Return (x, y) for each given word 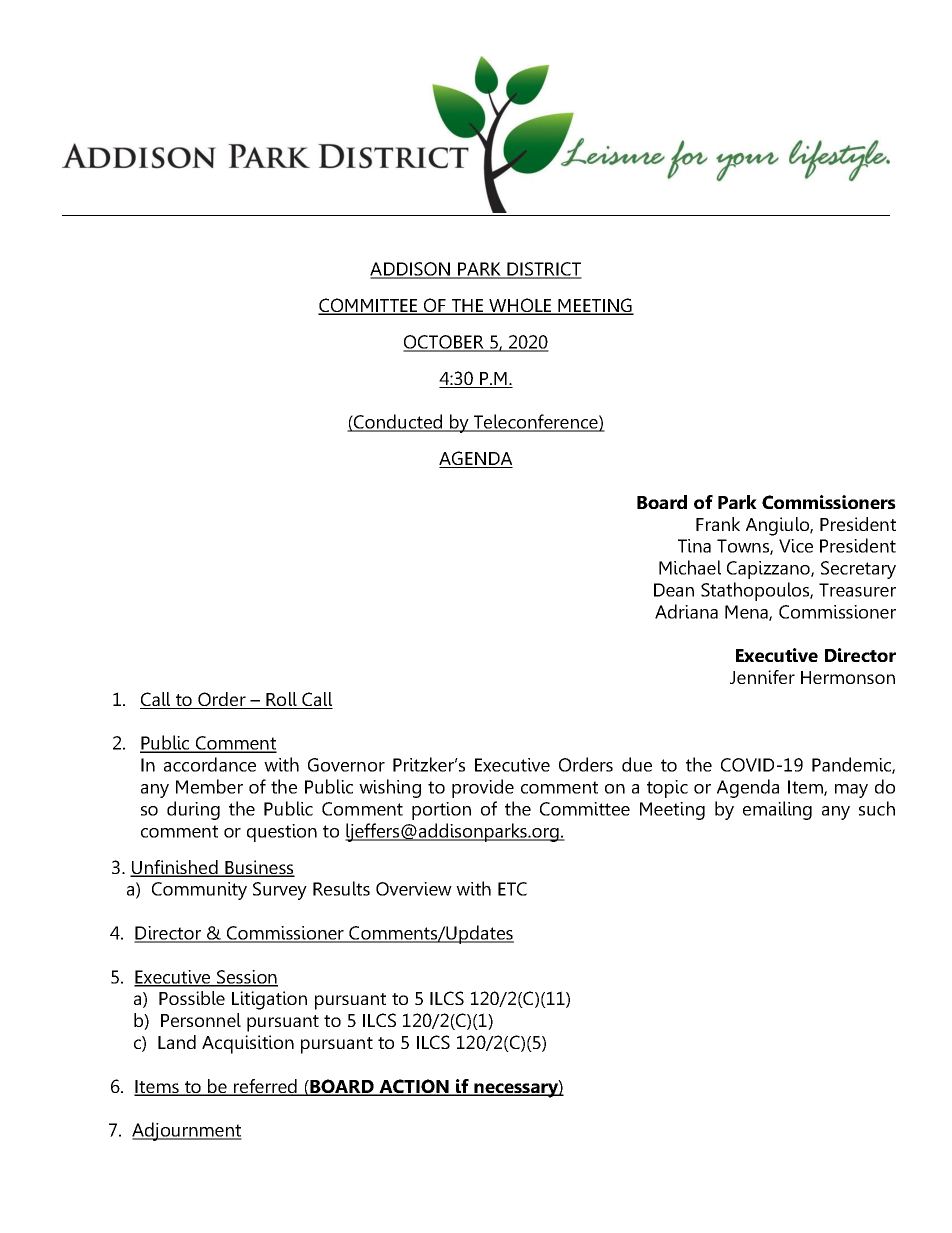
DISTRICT (544, 270)
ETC (512, 889)
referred (265, 1087)
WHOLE (520, 306)
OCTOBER (444, 343)
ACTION (414, 1087)
